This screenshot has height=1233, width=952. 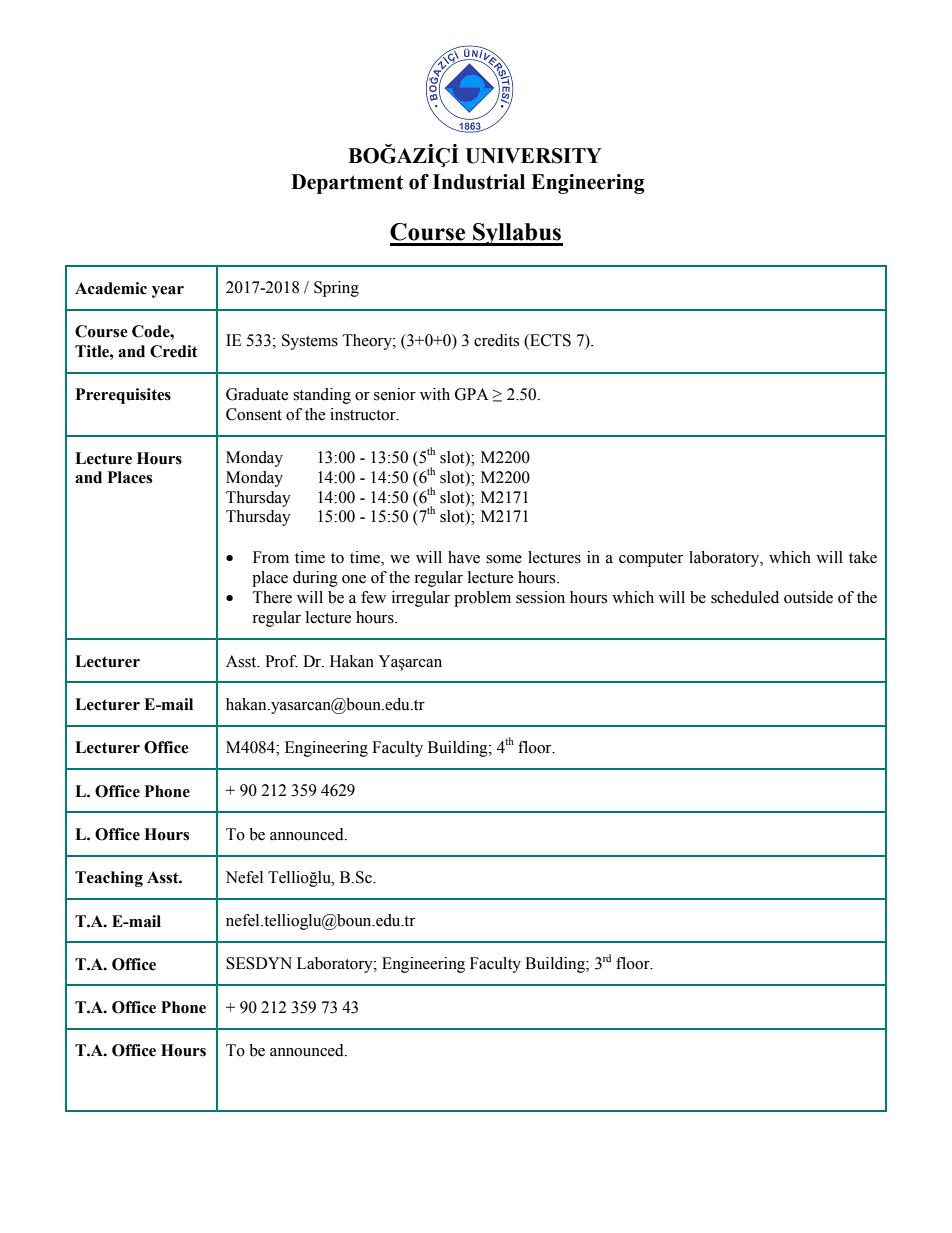 What do you see at coordinates (109, 879) in the screenshot?
I see `Teaching` at bounding box center [109, 879].
